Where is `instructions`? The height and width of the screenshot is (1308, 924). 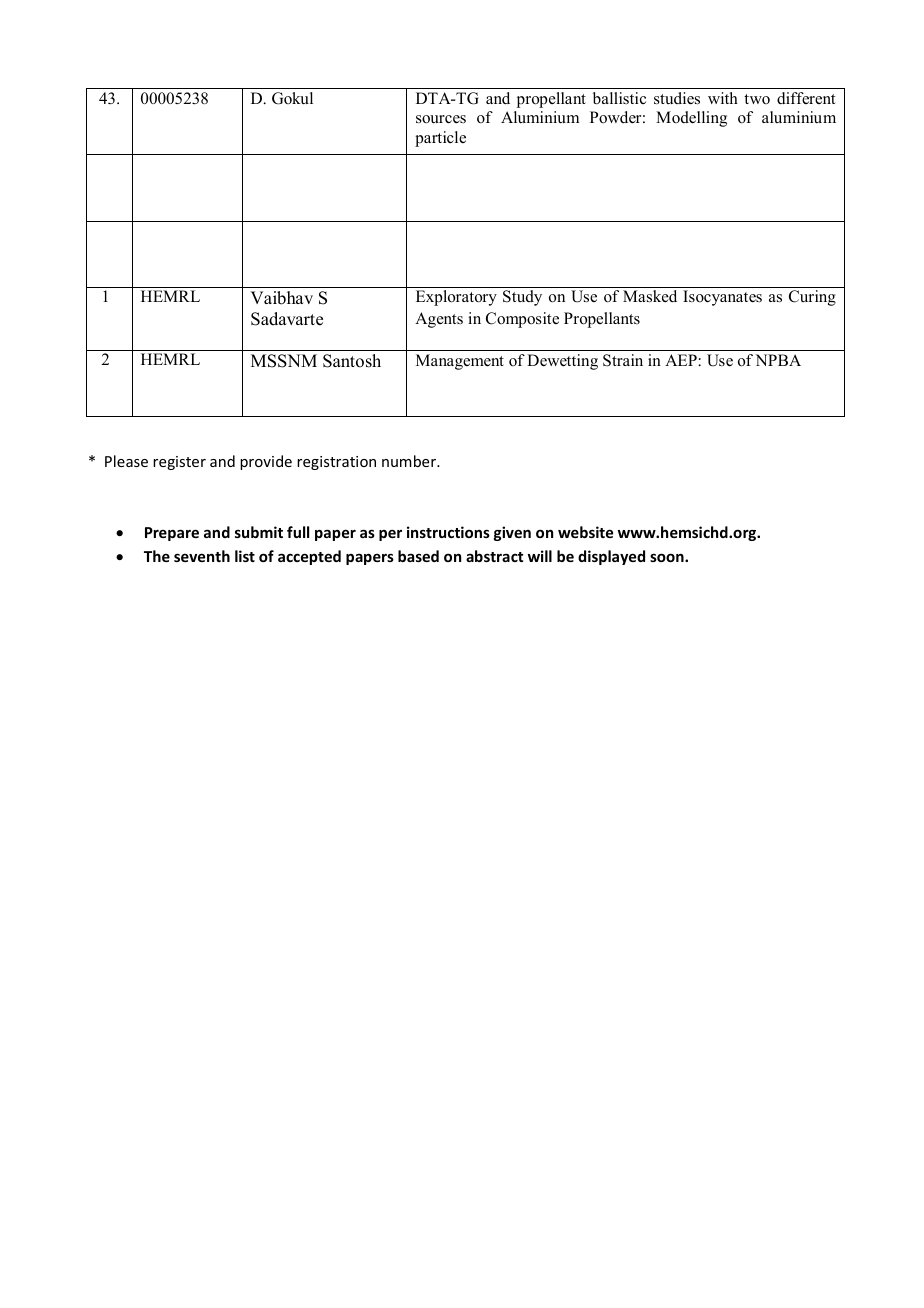
instructions is located at coordinates (448, 532).
